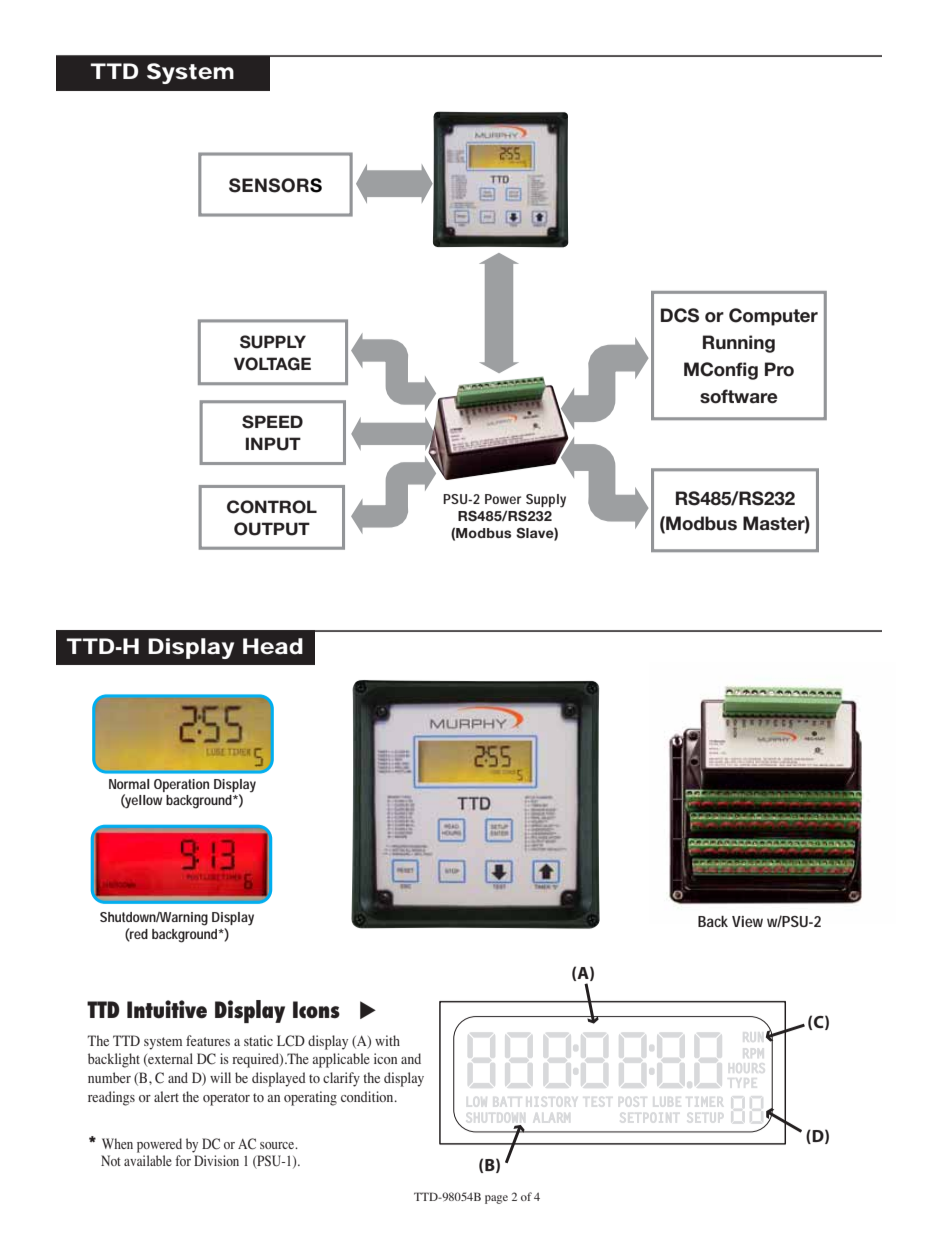 This document has height=1233, width=952. What do you see at coordinates (496, 1199) in the document?
I see `page` at bounding box center [496, 1199].
